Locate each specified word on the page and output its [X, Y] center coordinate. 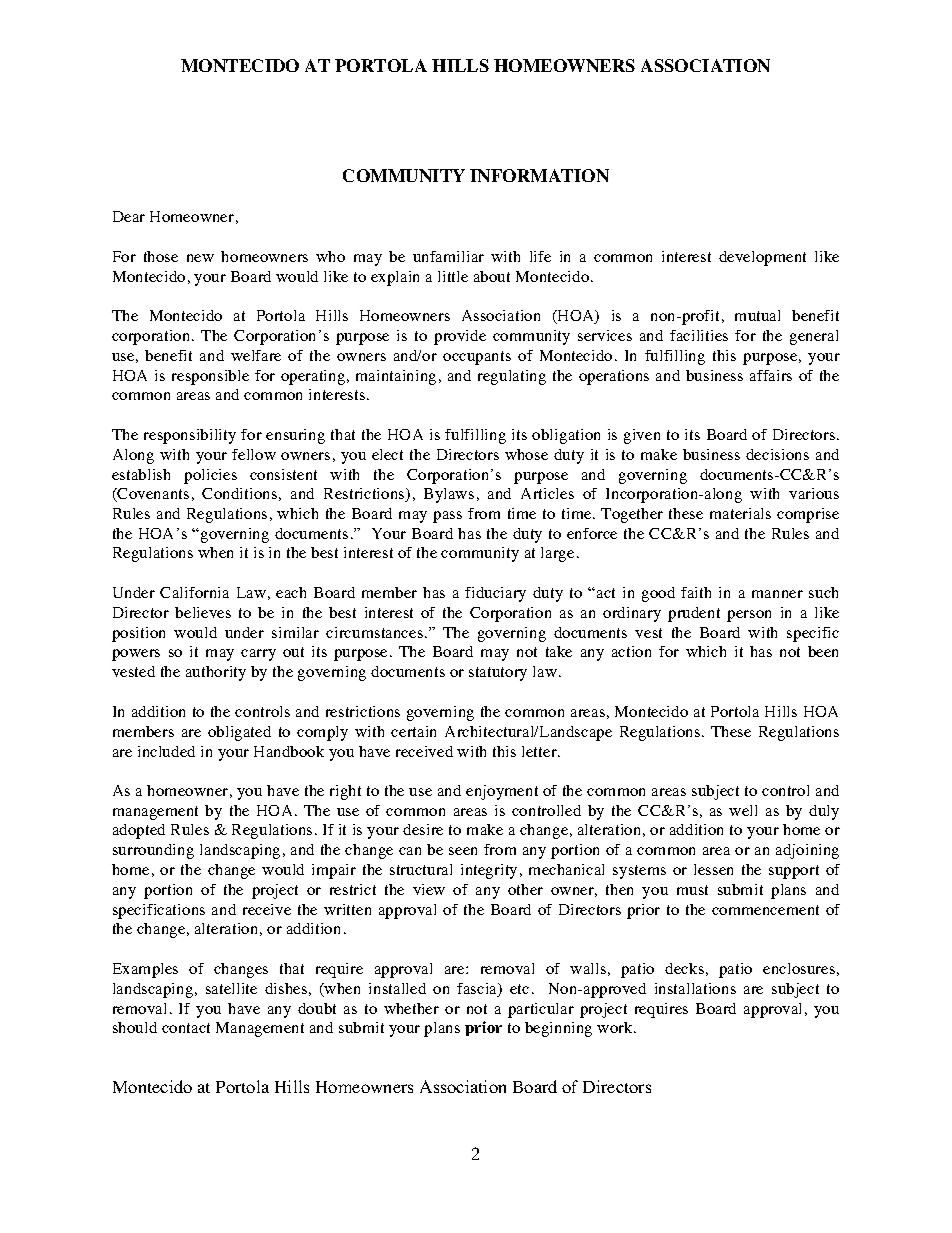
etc [519, 989]
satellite [231, 988]
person [749, 616]
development [762, 258]
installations [695, 988]
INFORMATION [539, 175]
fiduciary [495, 594]
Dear [129, 216]
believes [203, 612]
